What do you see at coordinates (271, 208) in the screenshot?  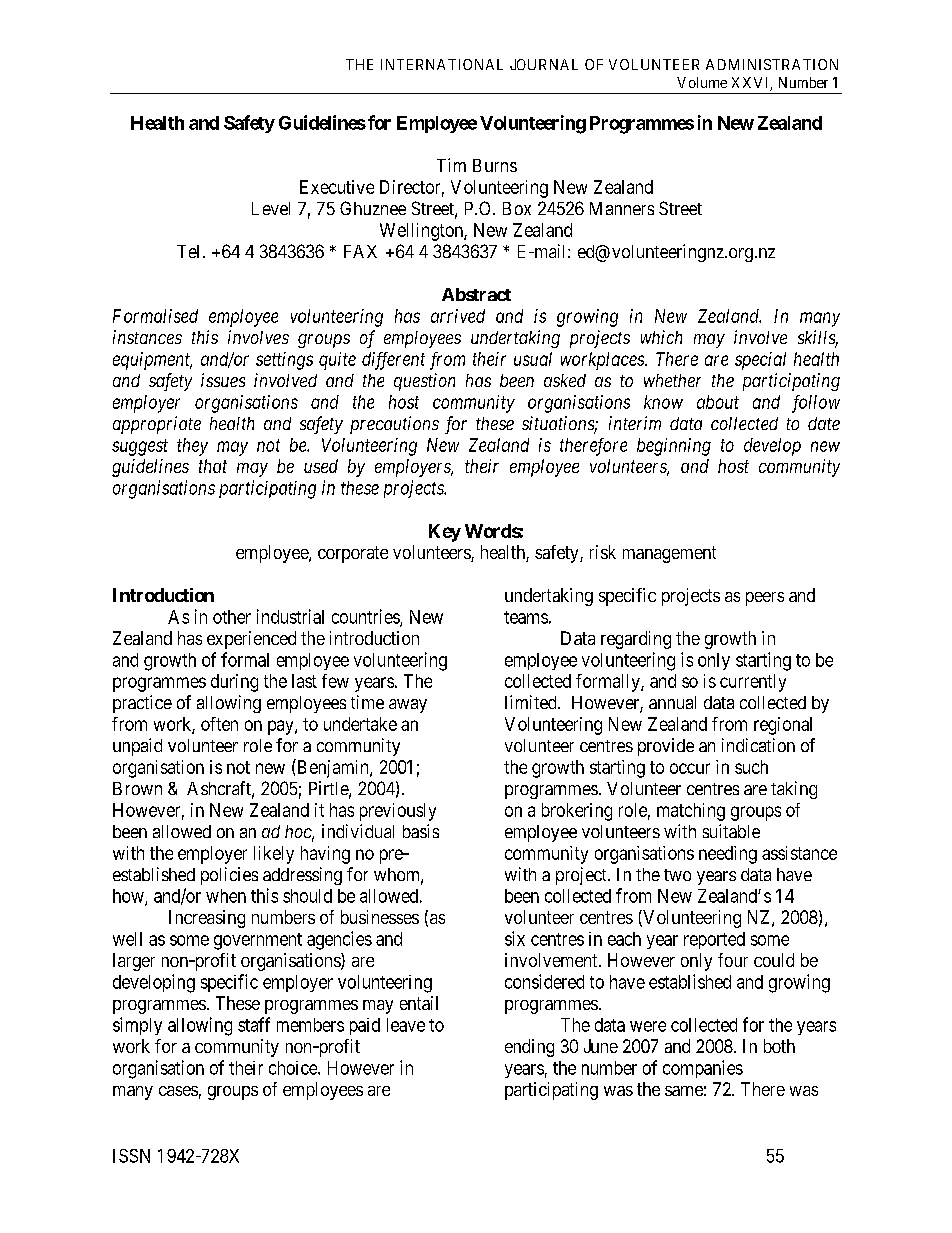 I see `Level` at bounding box center [271, 208].
